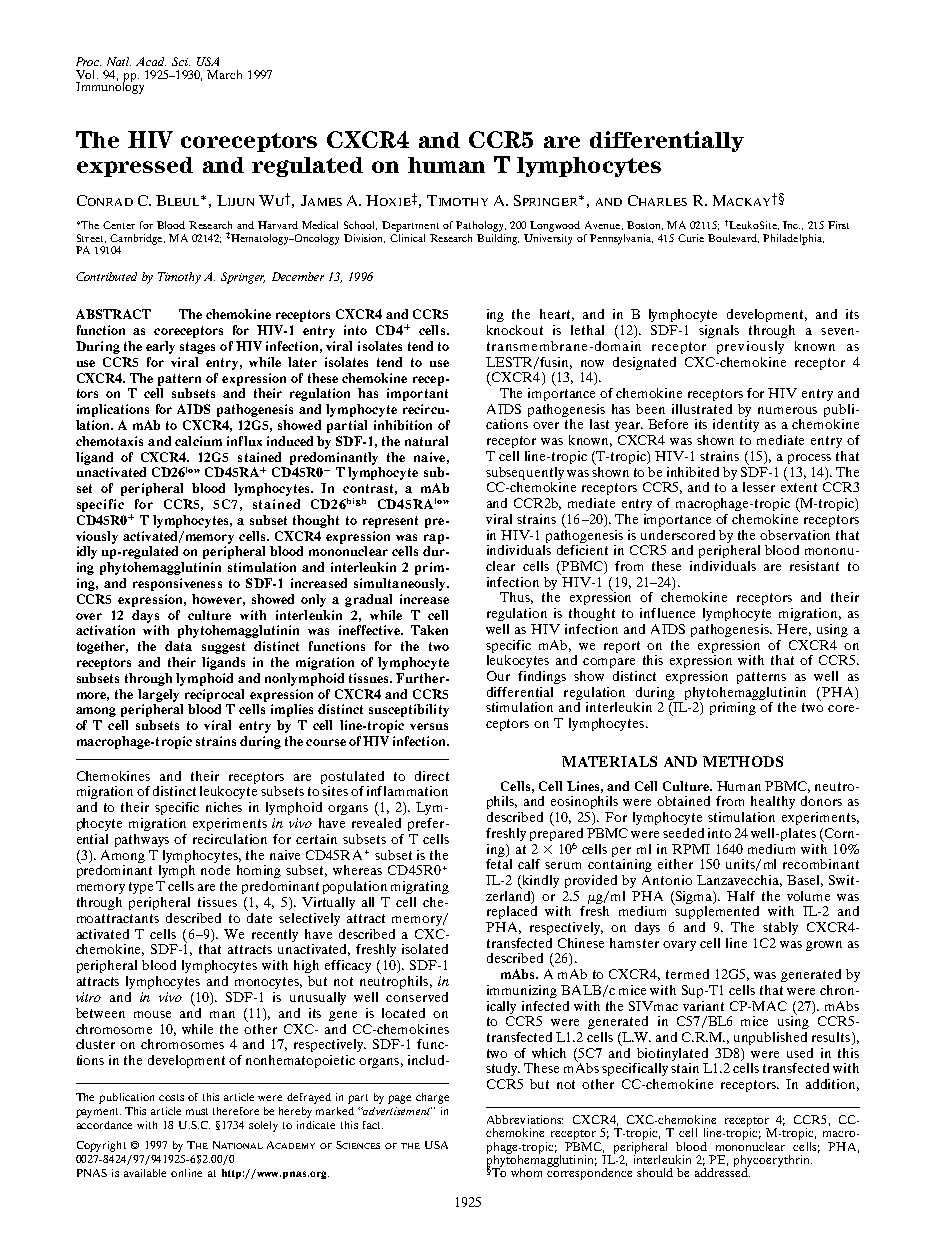 The width and height of the image is (952, 1233). What do you see at coordinates (429, 630) in the image?
I see `Taken` at bounding box center [429, 630].
